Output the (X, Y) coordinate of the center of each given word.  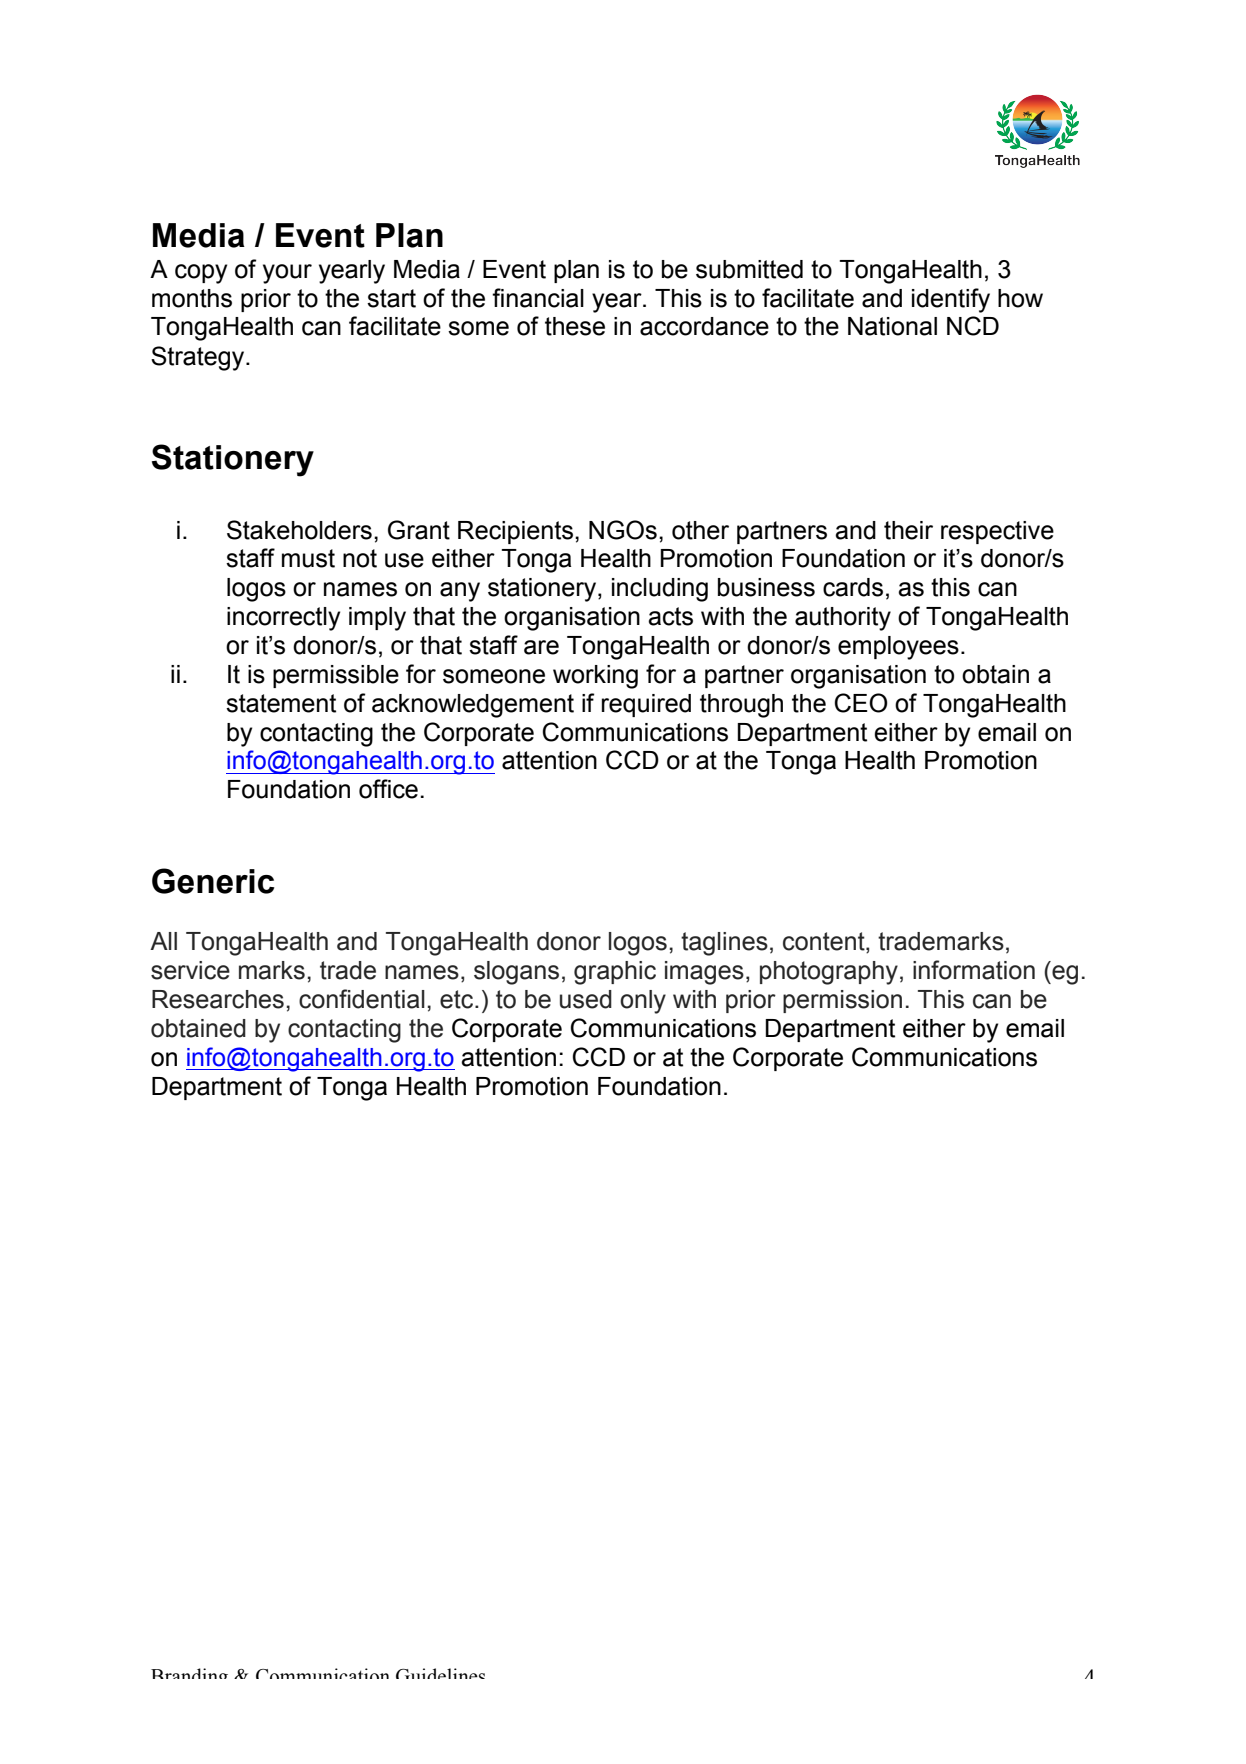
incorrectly (283, 619)
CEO (861, 703)
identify (951, 300)
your (287, 274)
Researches (218, 999)
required (646, 705)
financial (538, 298)
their (908, 530)
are (541, 647)
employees (898, 648)
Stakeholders (299, 530)
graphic (615, 973)
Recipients (515, 532)
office (388, 789)
